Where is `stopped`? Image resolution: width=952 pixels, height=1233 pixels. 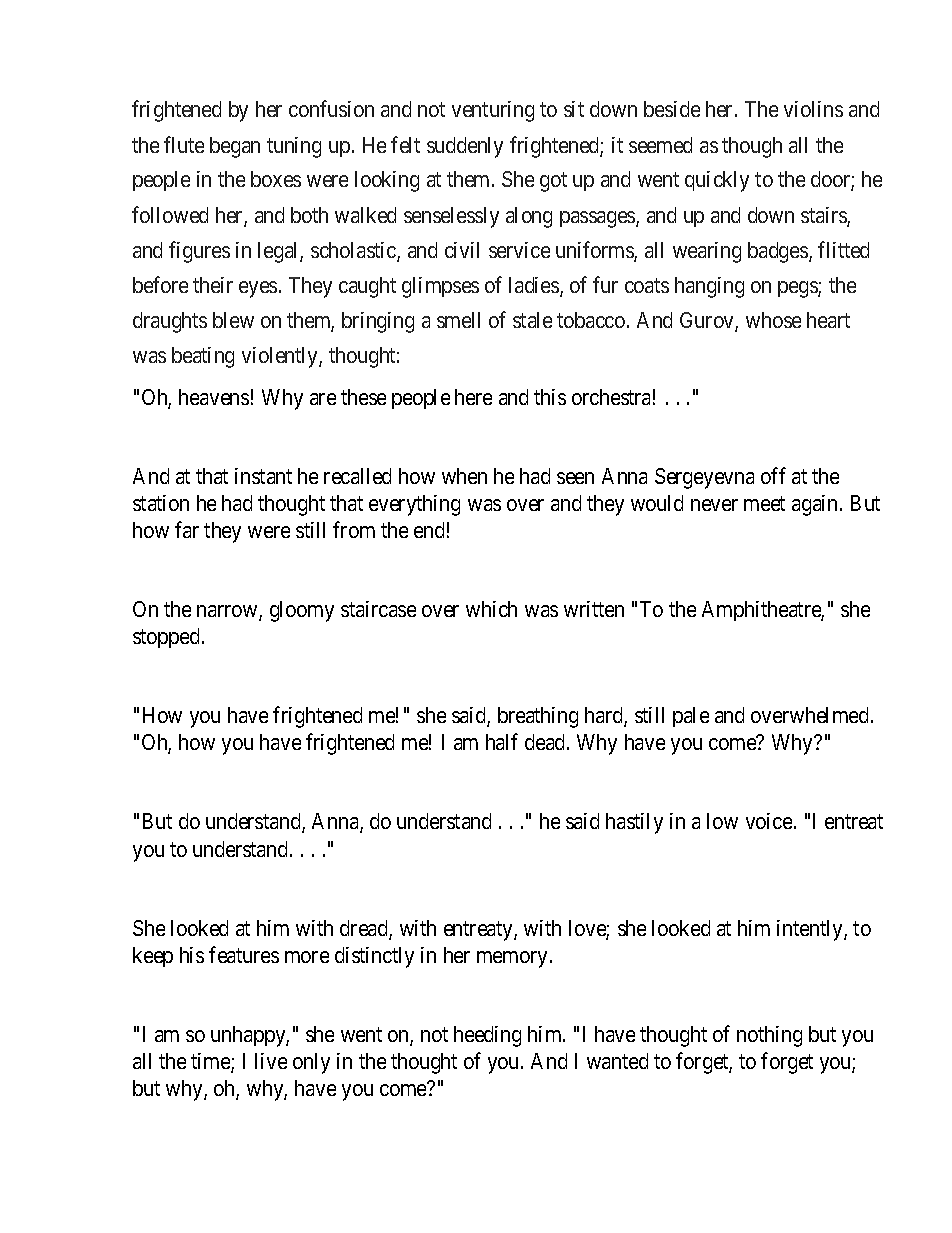
stopped is located at coordinates (166, 638).
